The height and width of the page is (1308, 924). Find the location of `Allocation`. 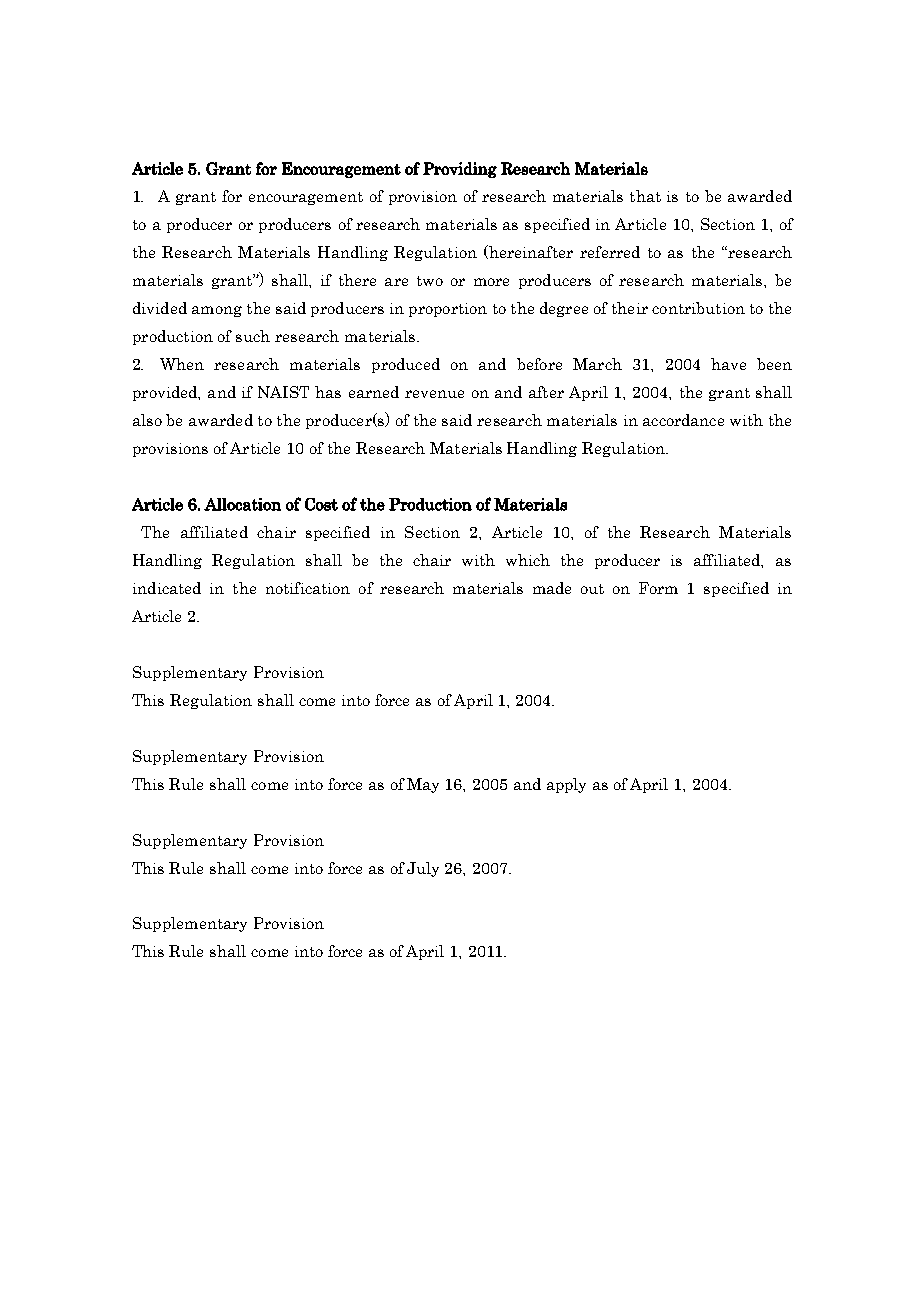

Allocation is located at coordinates (242, 504).
